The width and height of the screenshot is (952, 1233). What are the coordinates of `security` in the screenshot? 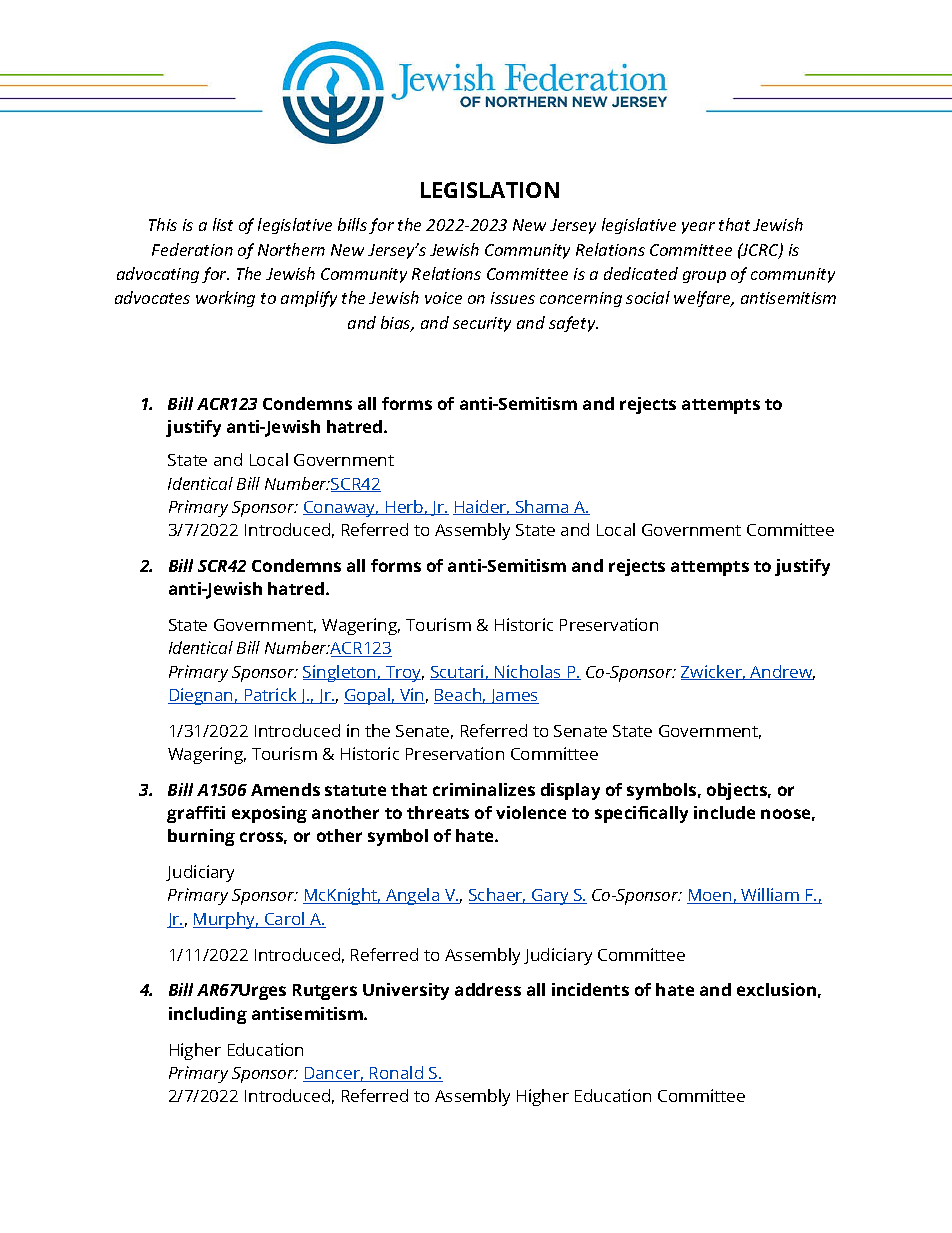 It's located at (482, 324).
